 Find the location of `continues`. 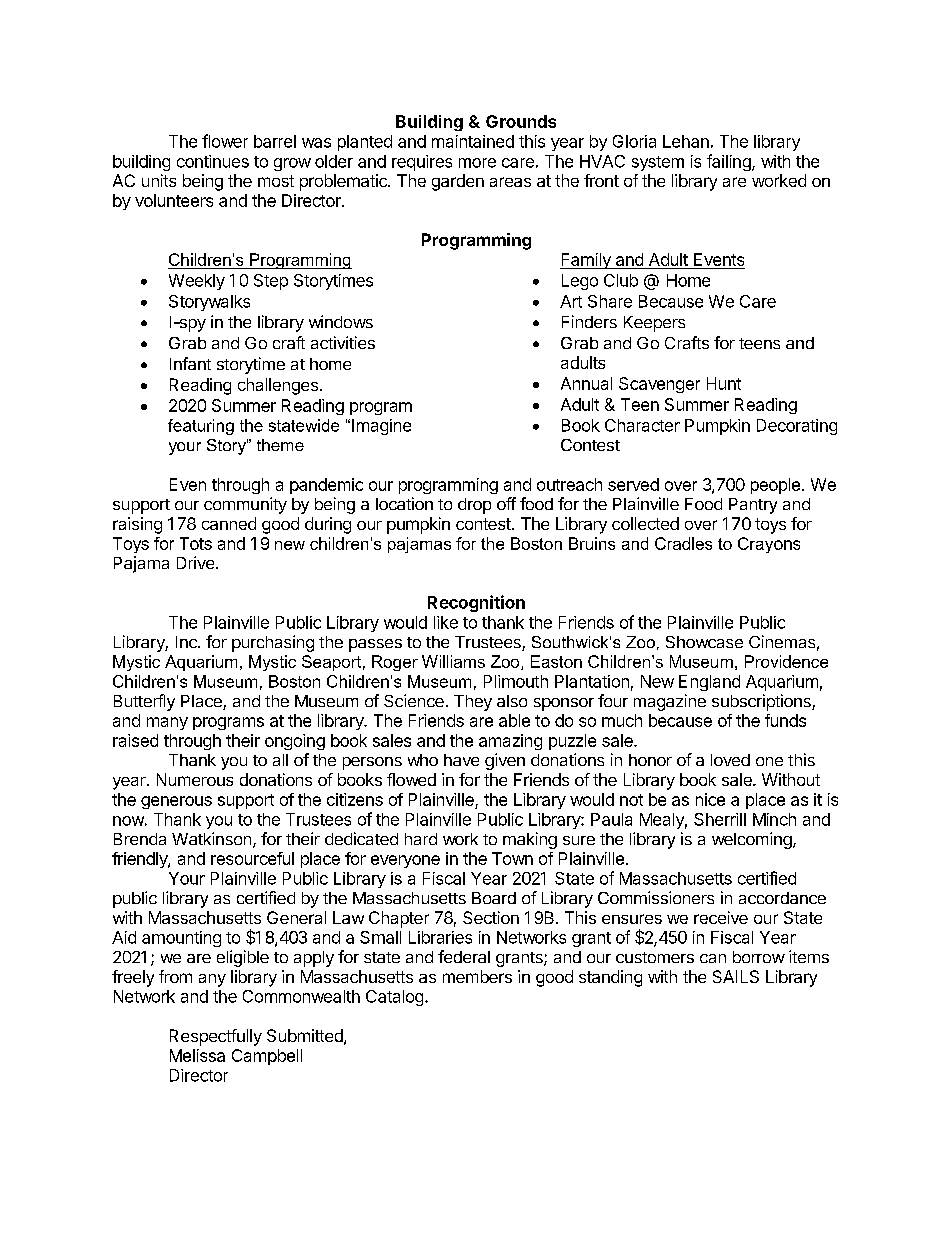

continues is located at coordinates (213, 161).
